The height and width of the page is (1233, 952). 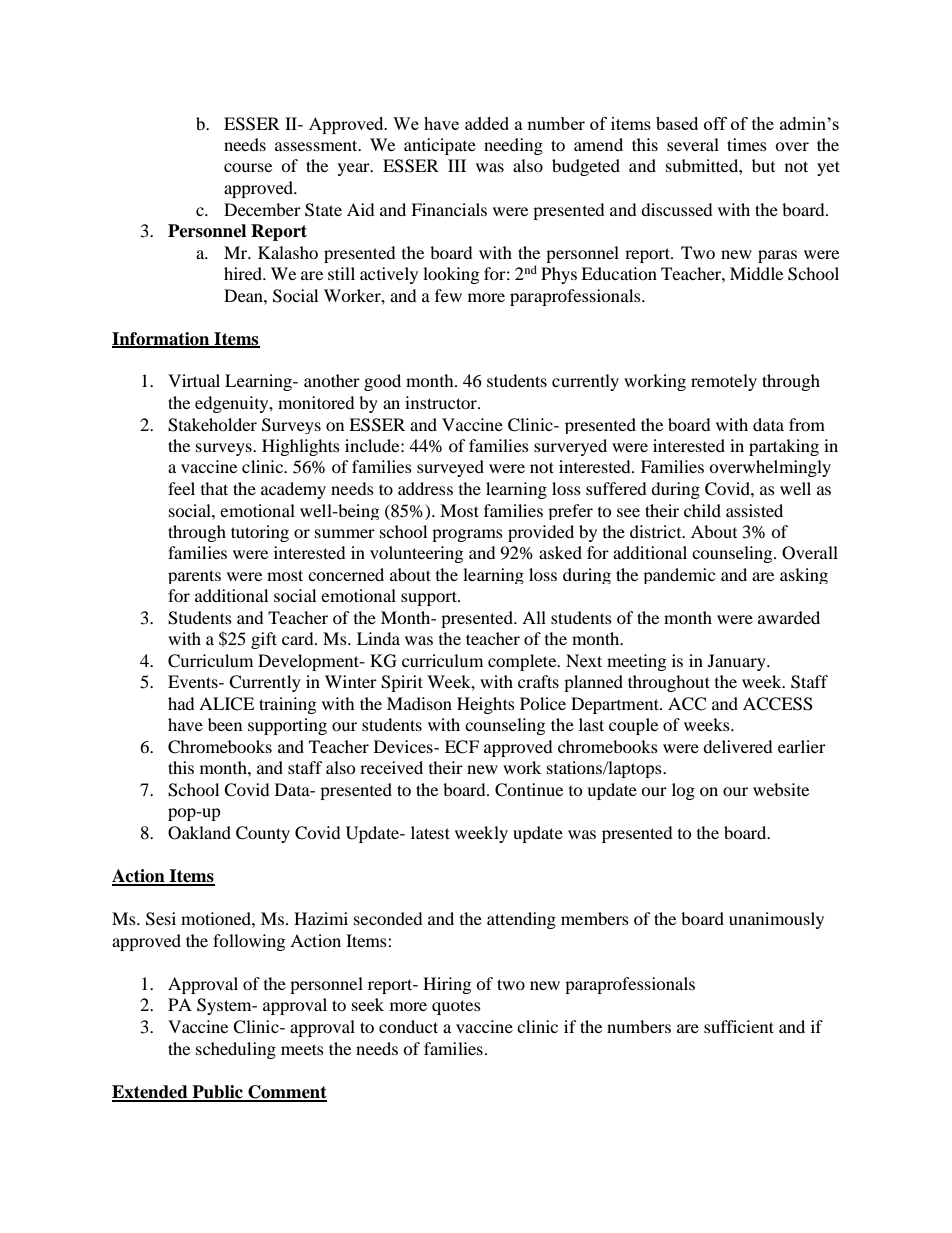 I want to click on times, so click(x=747, y=144).
